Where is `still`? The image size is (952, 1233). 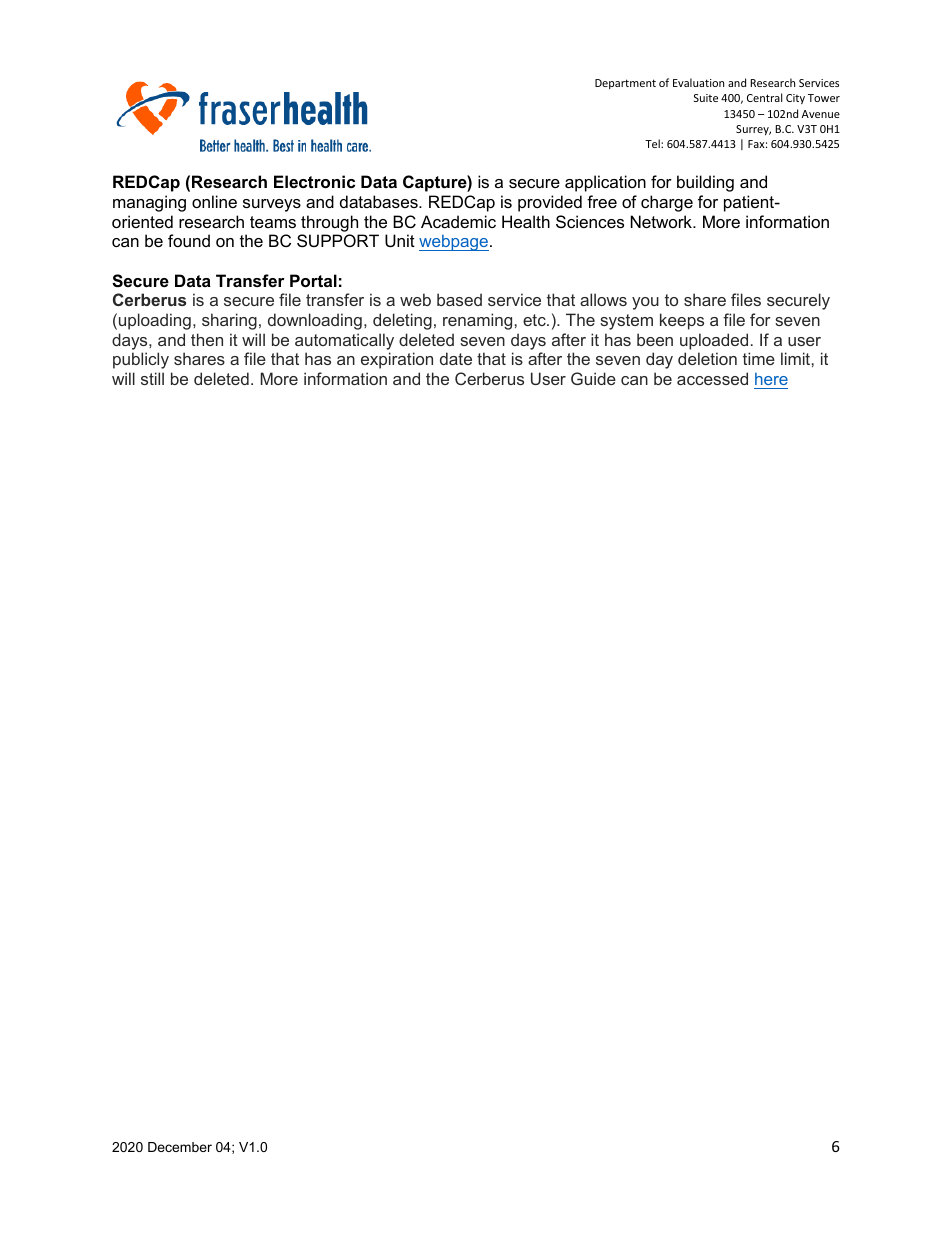 still is located at coordinates (152, 378).
